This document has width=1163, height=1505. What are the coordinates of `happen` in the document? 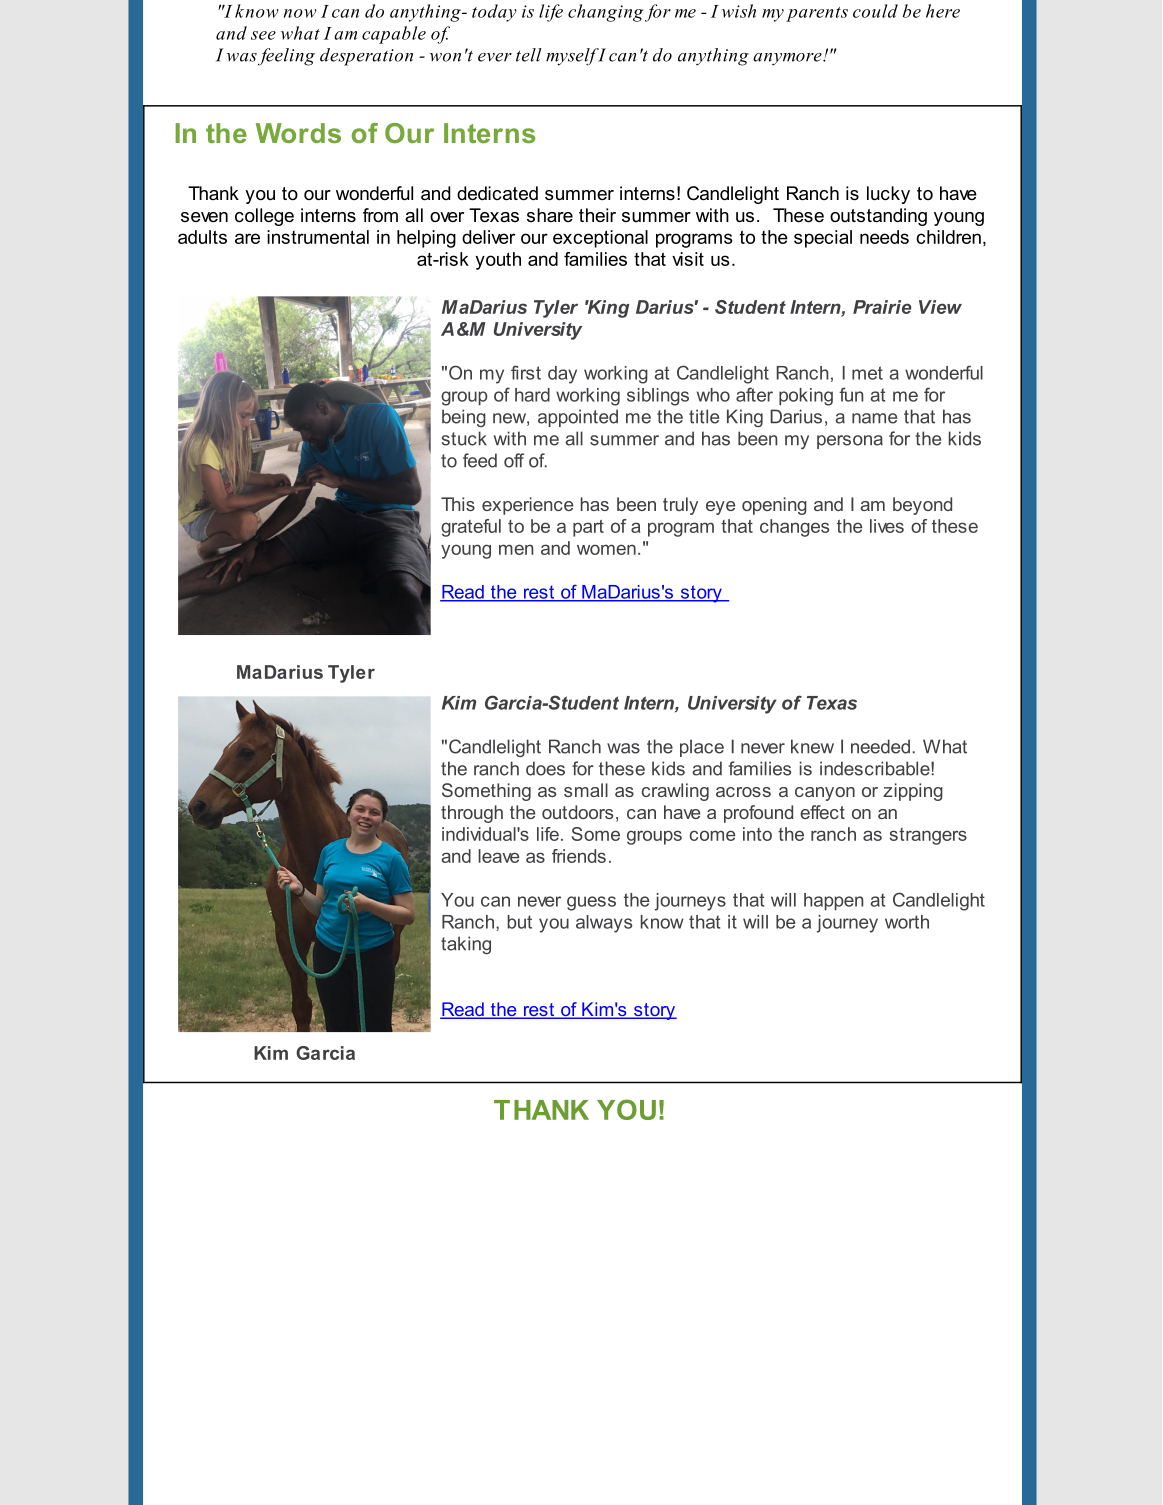 It's located at (833, 902).
